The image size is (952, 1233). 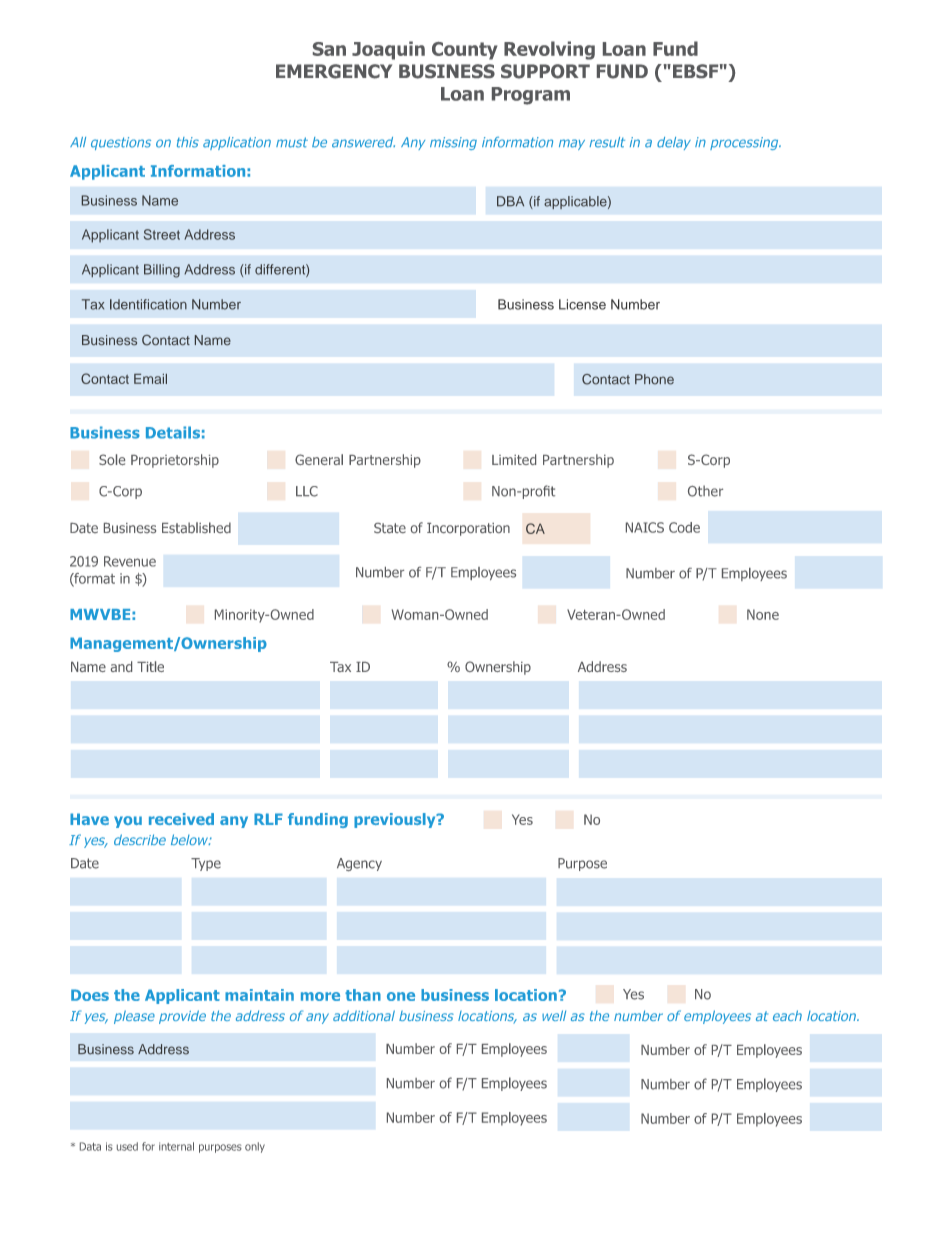 I want to click on Revenue, so click(x=130, y=561).
